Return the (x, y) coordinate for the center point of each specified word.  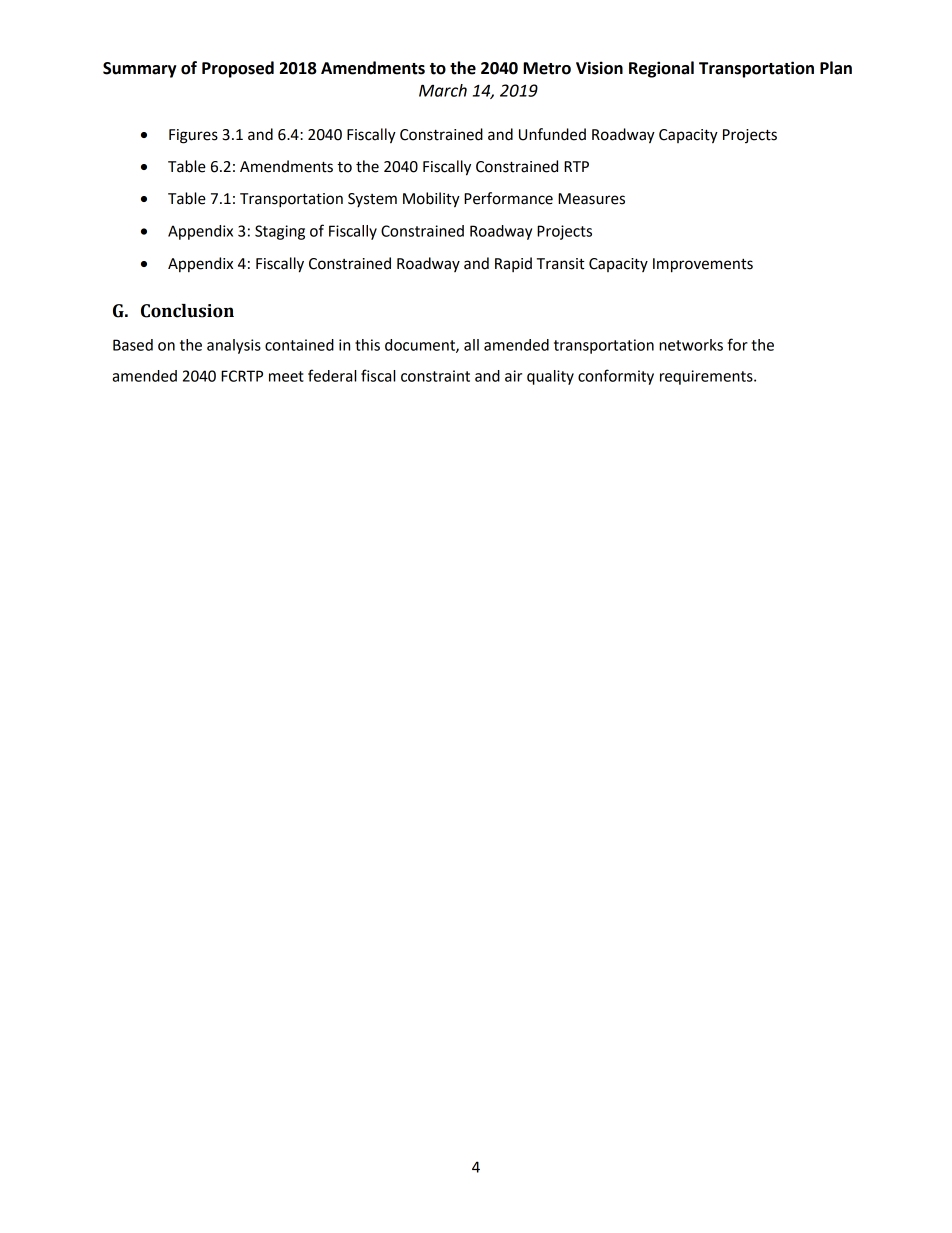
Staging (280, 232)
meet (286, 376)
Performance (508, 198)
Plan (836, 68)
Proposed (238, 69)
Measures (591, 199)
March (443, 90)
